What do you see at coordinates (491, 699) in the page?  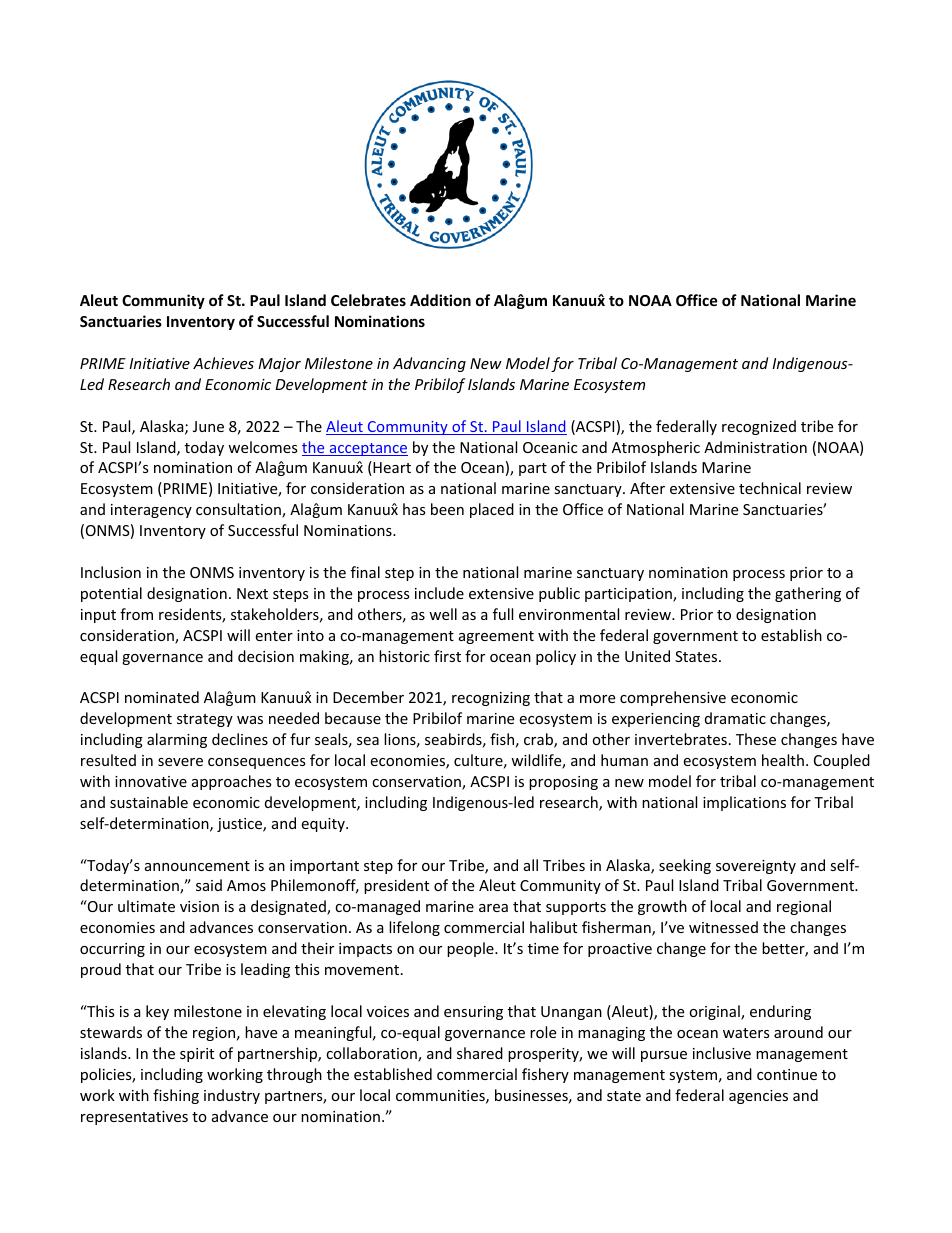 I see `recognizing` at bounding box center [491, 699].
